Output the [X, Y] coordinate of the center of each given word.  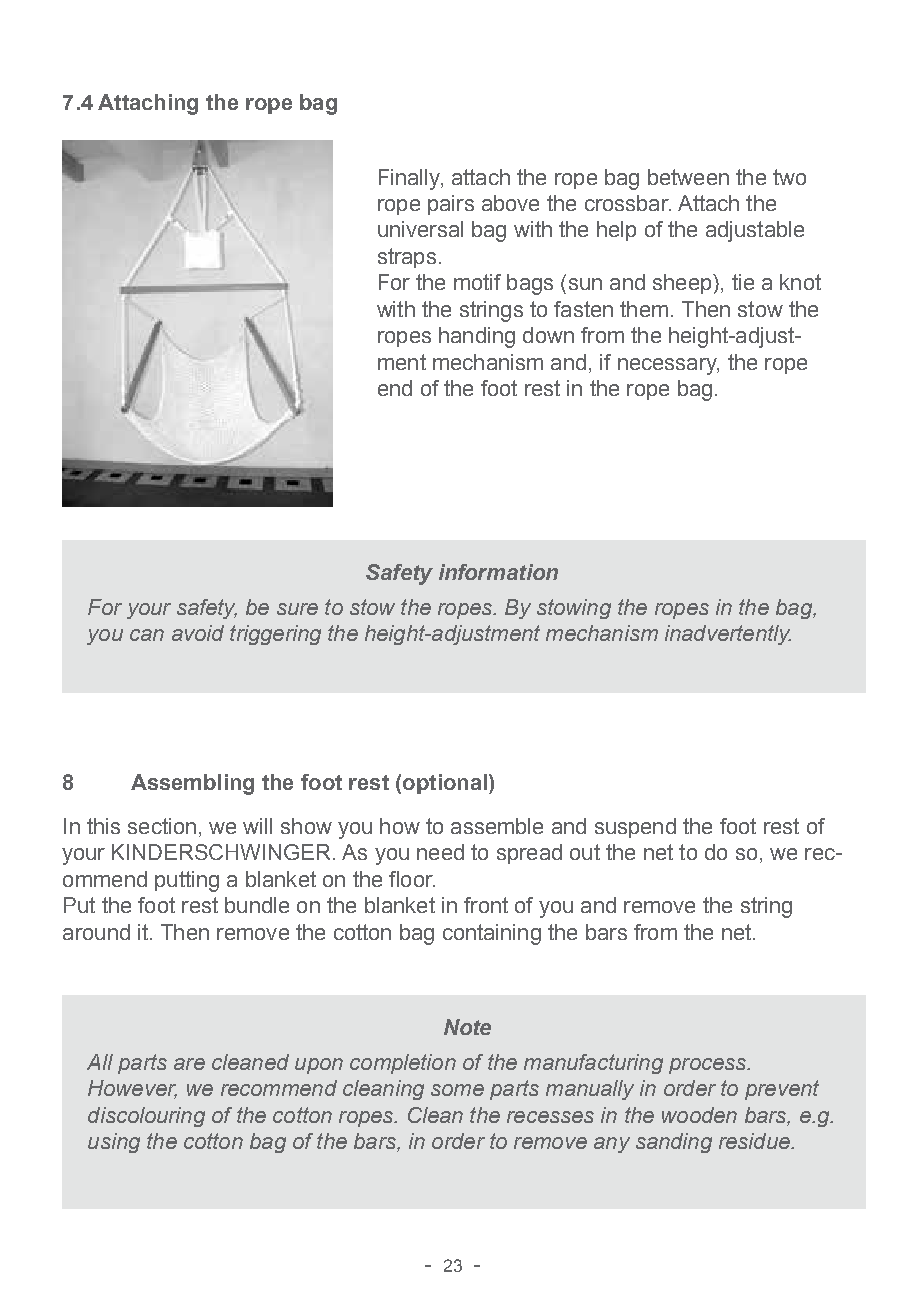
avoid [198, 633]
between [688, 177]
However [132, 1089]
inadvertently [728, 635]
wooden [699, 1115]
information [498, 572]
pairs [451, 205]
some [457, 1090]
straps [407, 258]
